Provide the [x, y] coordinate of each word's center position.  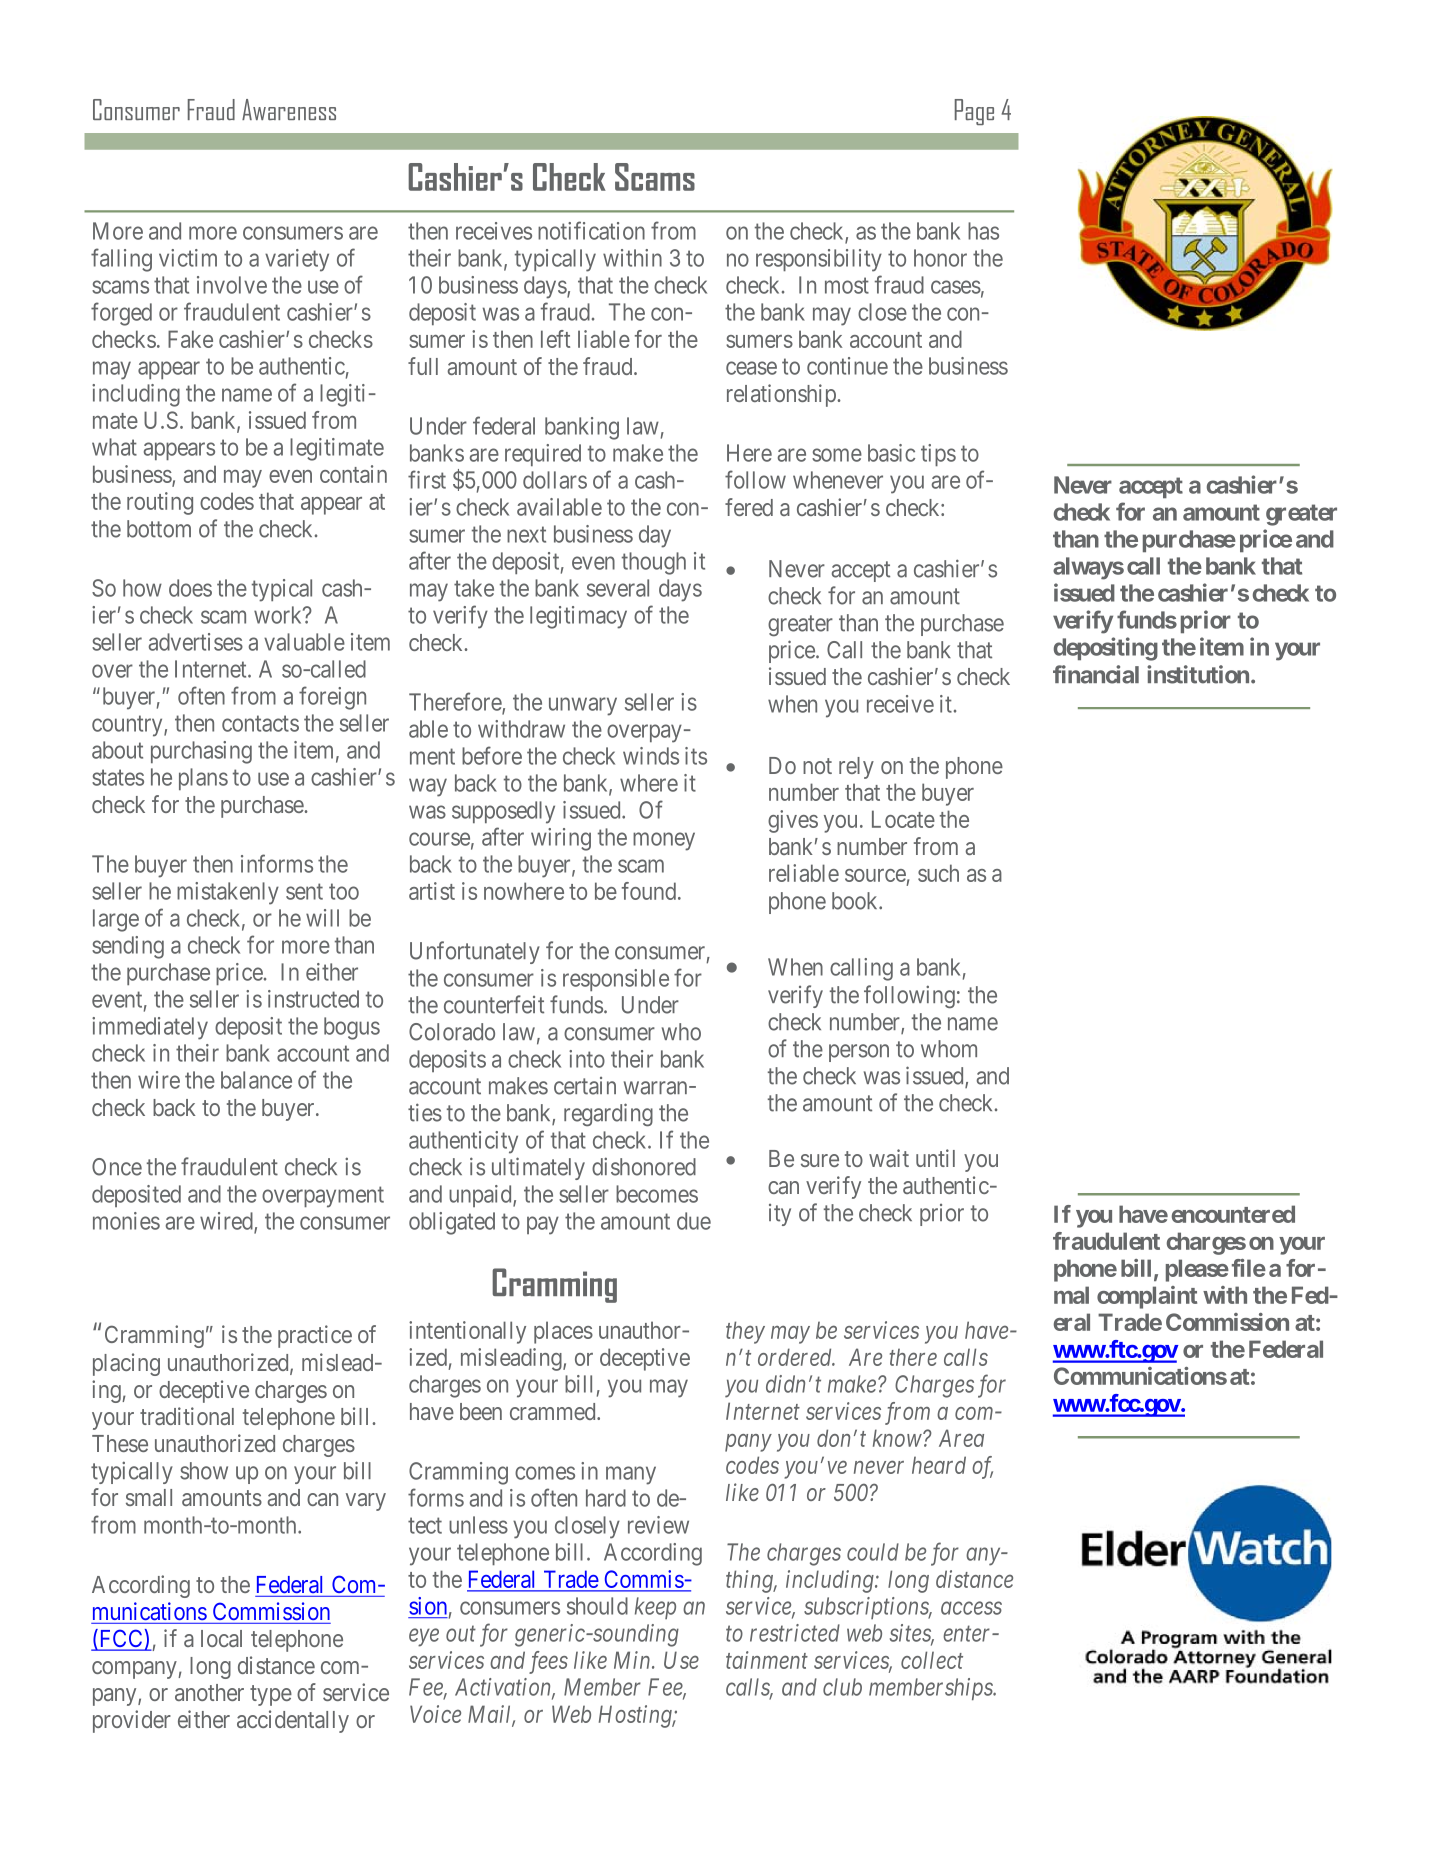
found [650, 891]
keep [655, 1608]
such [938, 873]
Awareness [289, 109]
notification [591, 230]
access [971, 1608]
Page [974, 112]
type [271, 1695]
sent [304, 891]
